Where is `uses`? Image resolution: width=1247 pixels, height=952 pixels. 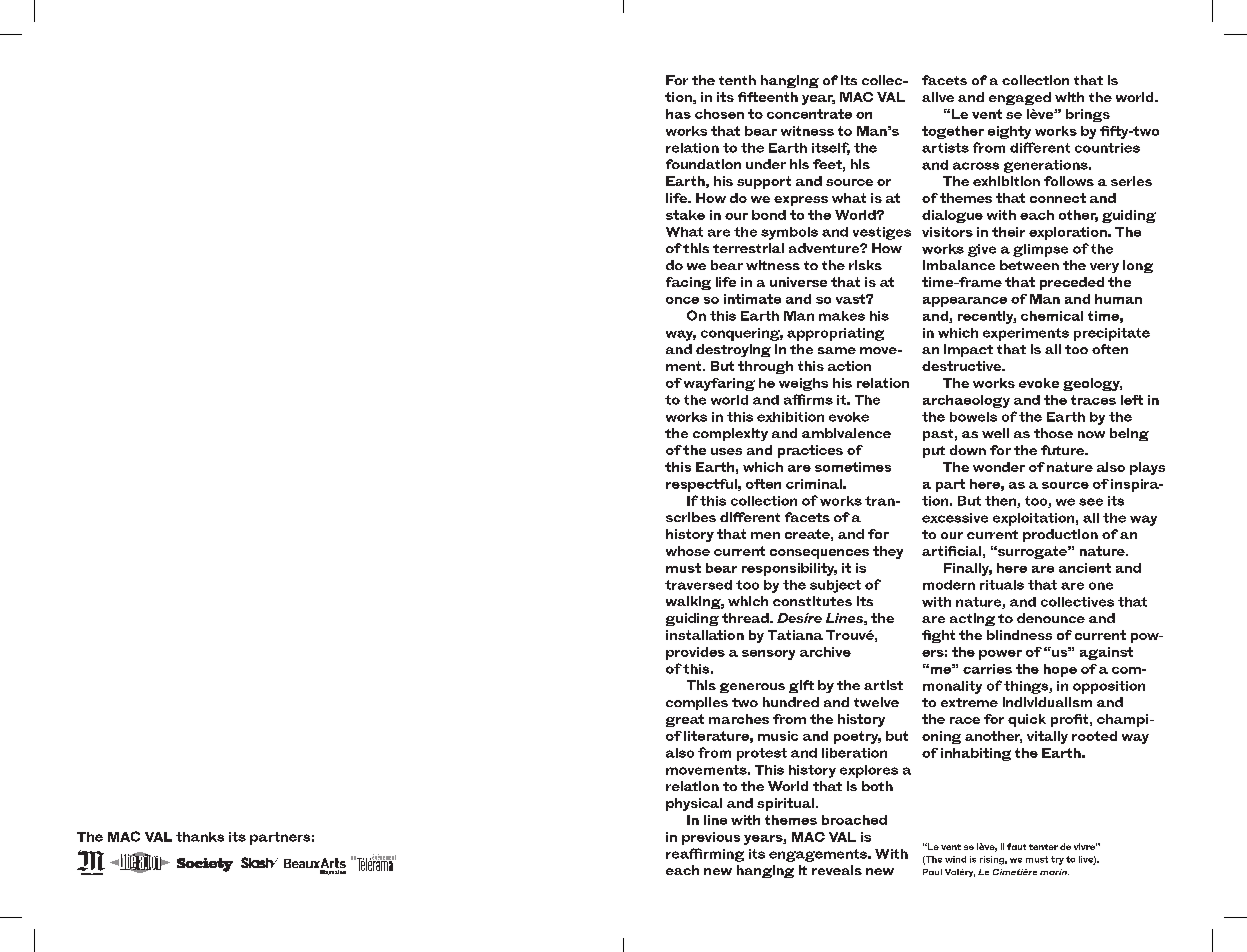
uses is located at coordinates (726, 451).
